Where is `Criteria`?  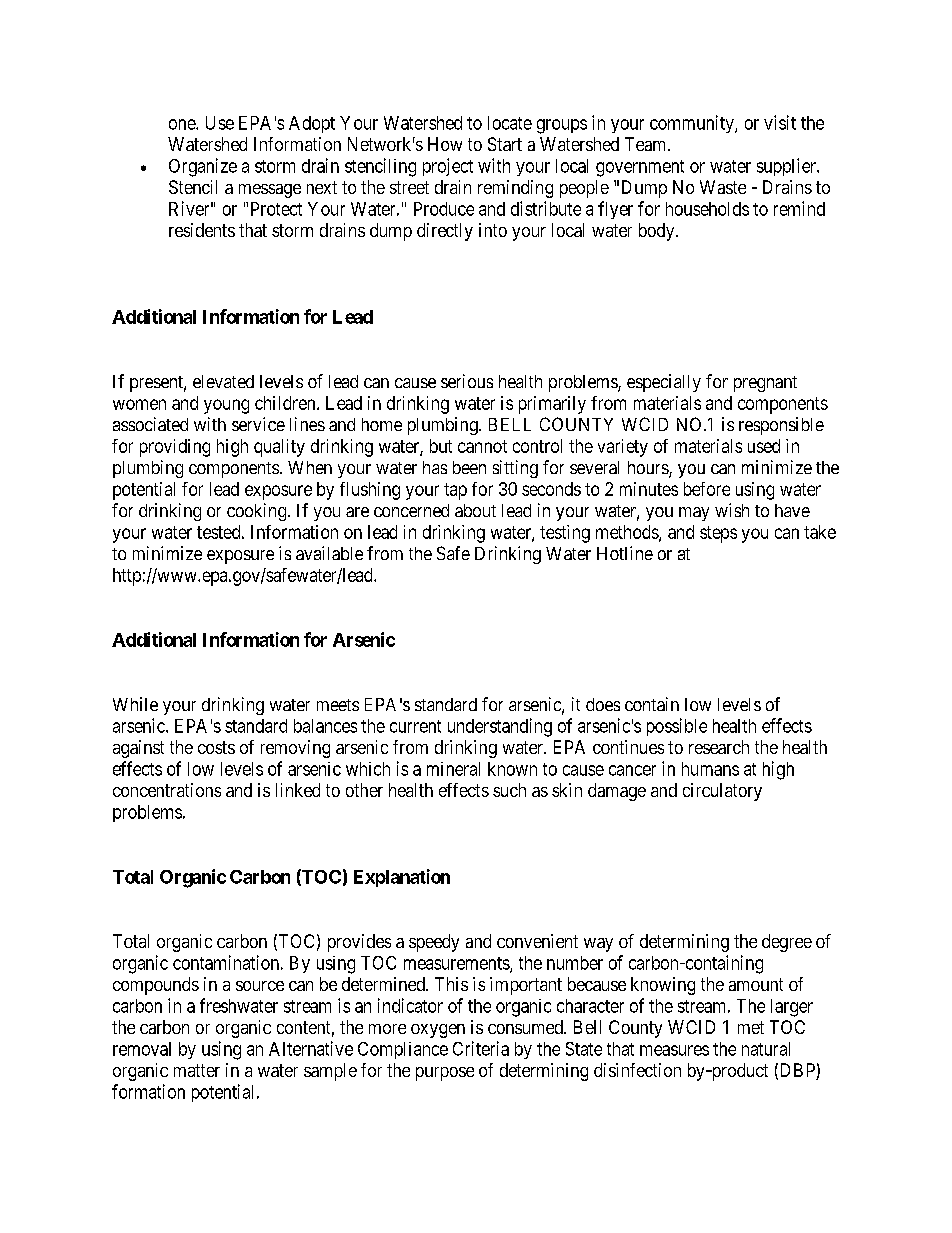
Criteria is located at coordinates (481, 1048).
